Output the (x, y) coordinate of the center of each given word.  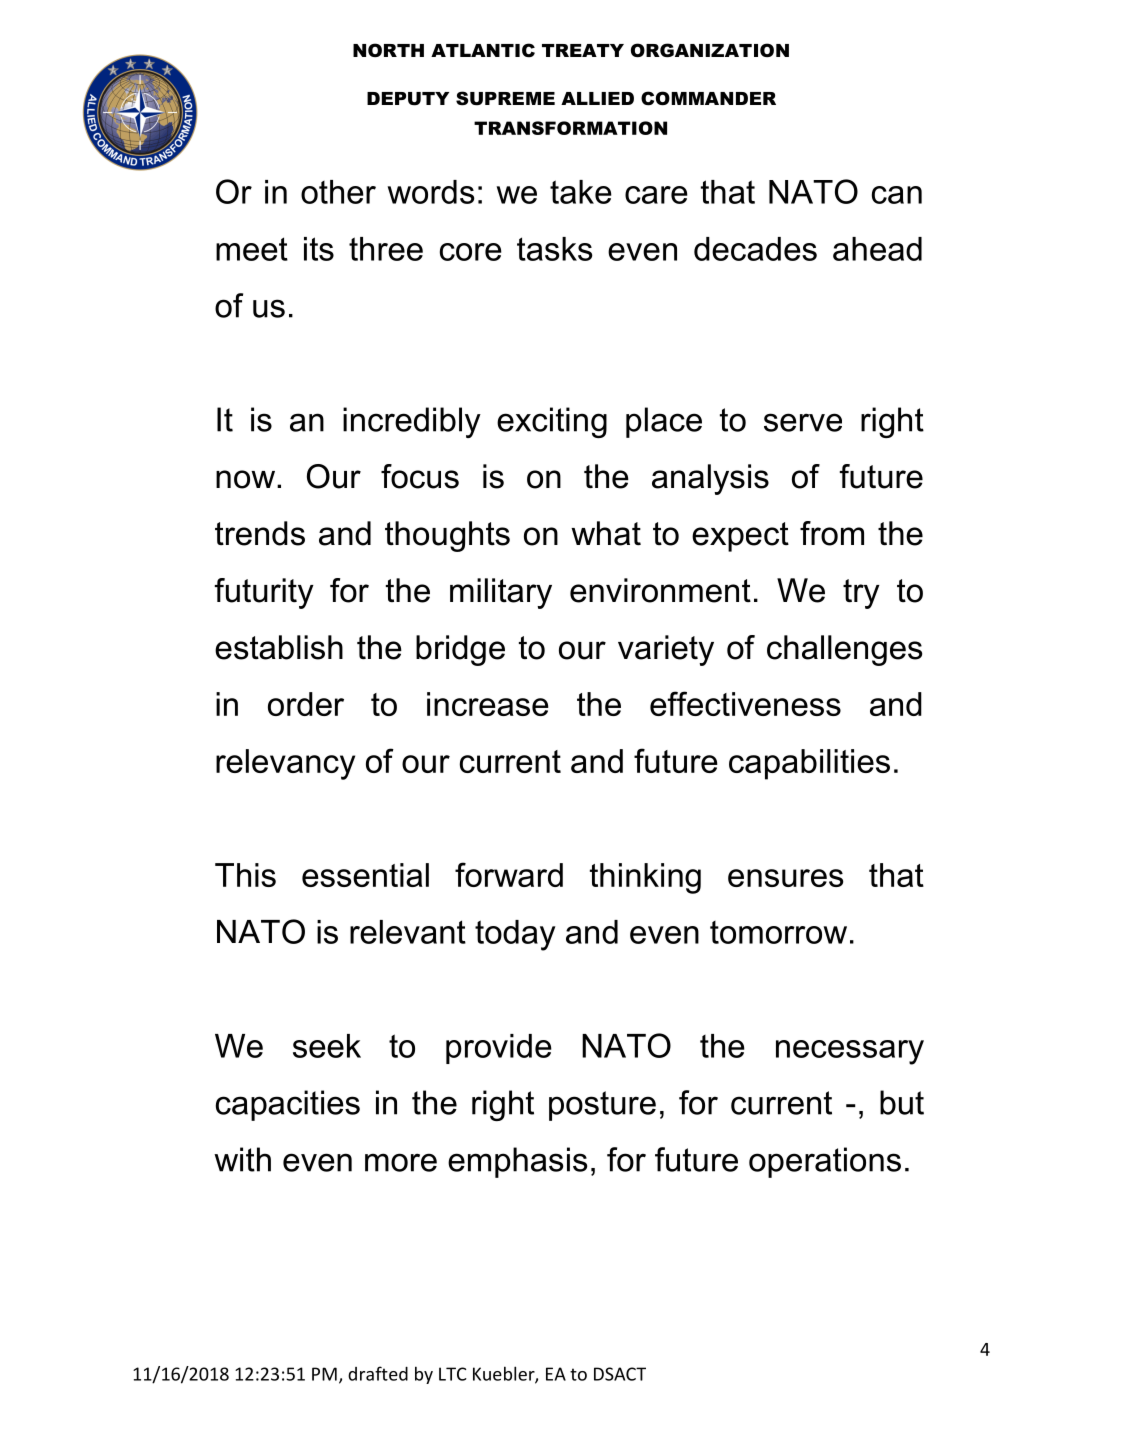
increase (488, 704)
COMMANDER (708, 98)
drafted (378, 1373)
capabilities (809, 764)
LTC (453, 1374)
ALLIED (597, 98)
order (306, 704)
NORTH (388, 50)
